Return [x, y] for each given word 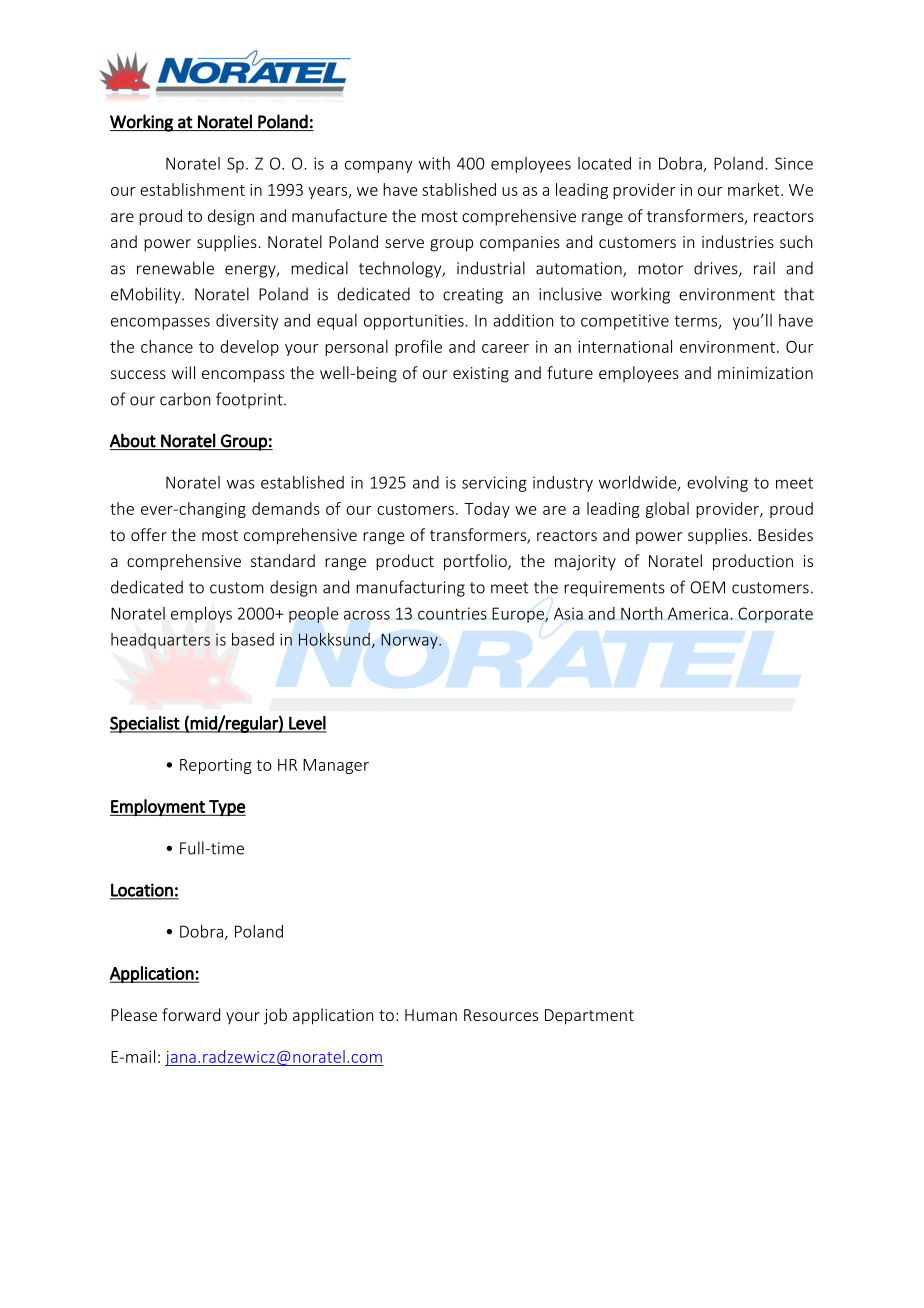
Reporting [216, 766]
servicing [494, 484]
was [241, 484]
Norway [410, 641]
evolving [717, 484]
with [434, 163]
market [755, 189]
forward [191, 1014]
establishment [192, 189]
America [698, 613]
